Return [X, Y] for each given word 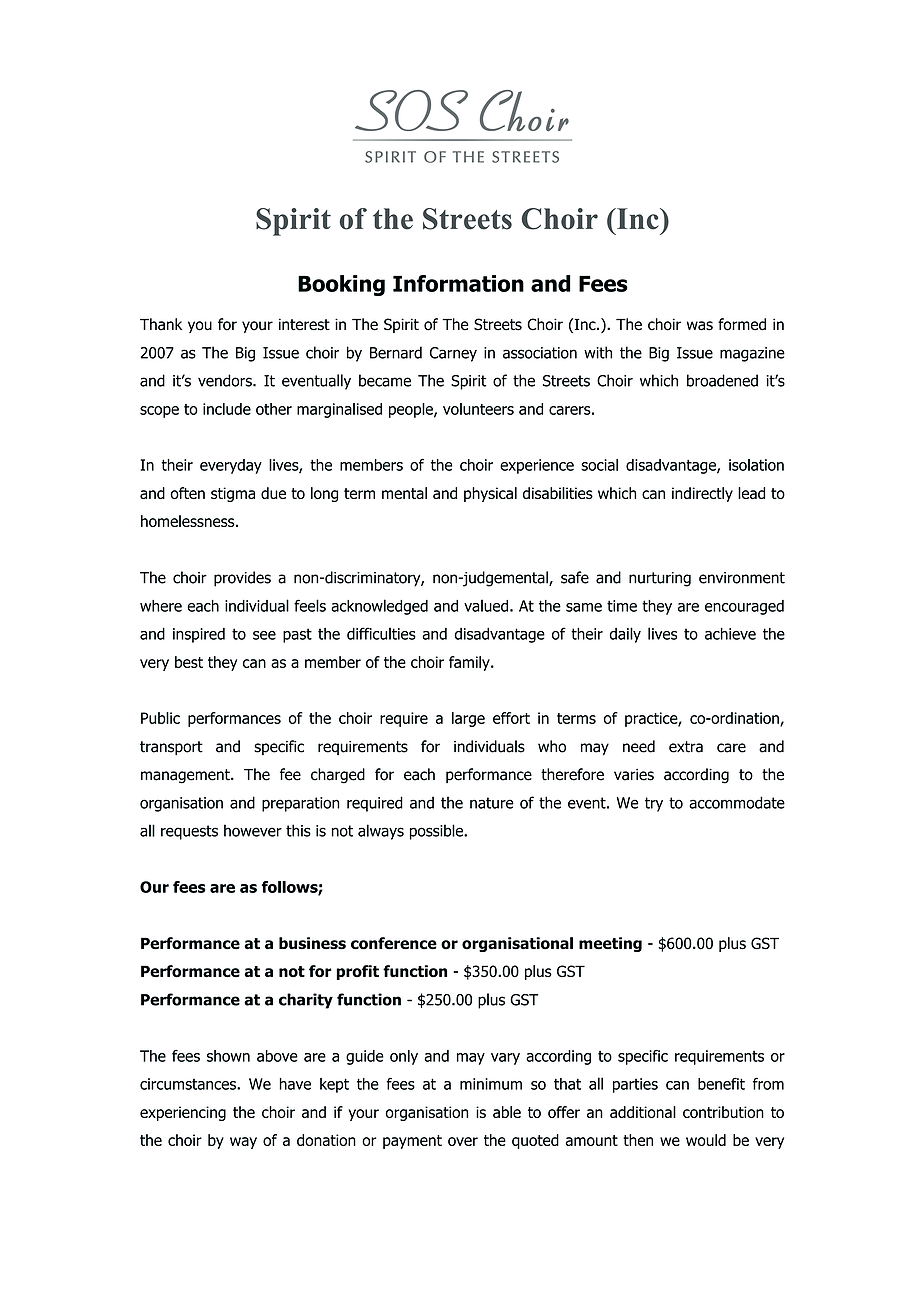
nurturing [660, 579]
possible [437, 832]
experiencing [183, 1113]
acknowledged [379, 607]
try [654, 804]
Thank [161, 324]
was [700, 326]
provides [242, 579]
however [253, 830]
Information [458, 283]
